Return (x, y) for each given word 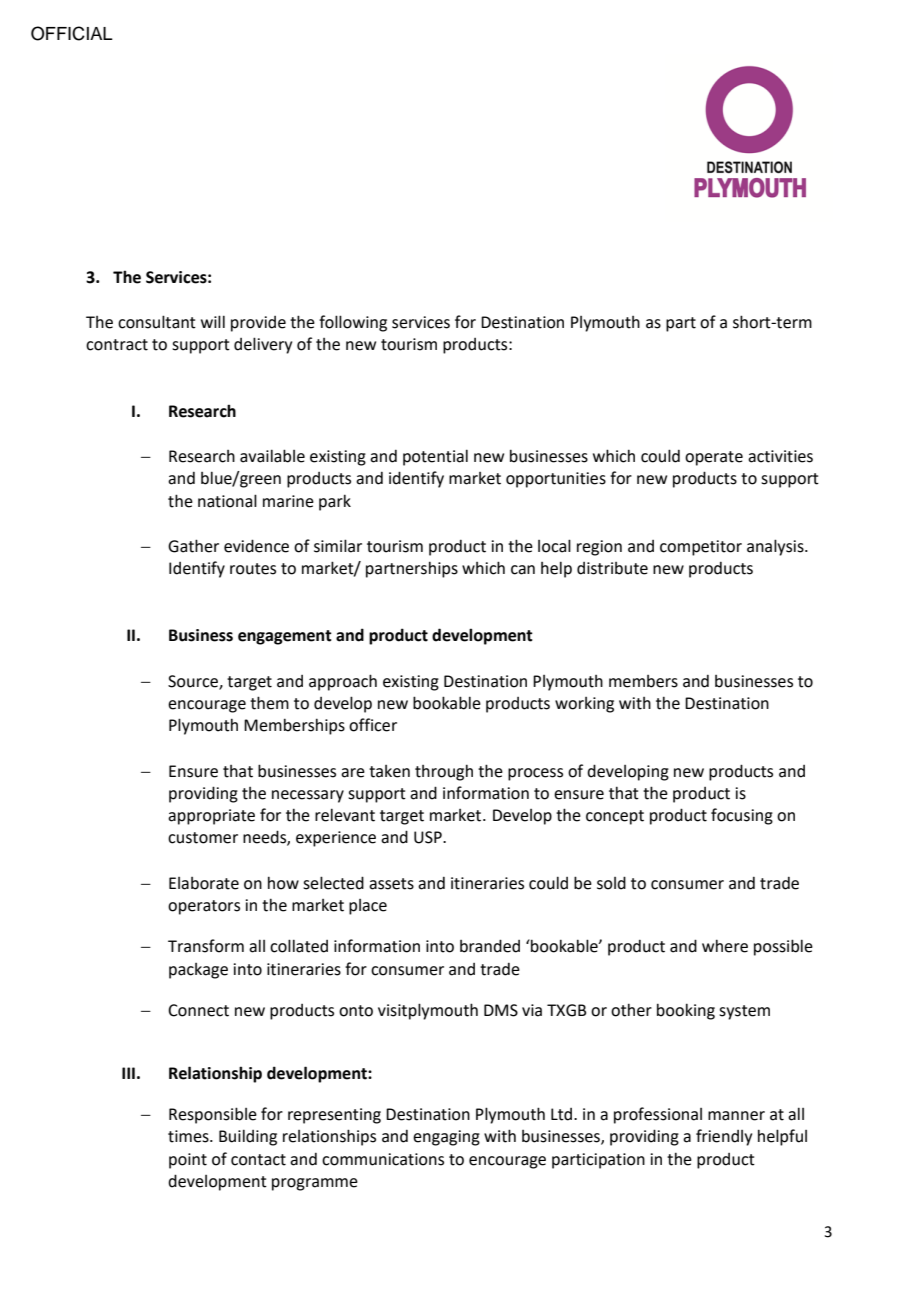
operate (714, 458)
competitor (701, 548)
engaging (446, 1138)
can (523, 570)
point (188, 1161)
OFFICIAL (72, 33)
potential (435, 457)
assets (391, 884)
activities (780, 456)
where (725, 946)
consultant (157, 322)
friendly (724, 1137)
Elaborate (204, 883)
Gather (193, 546)
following (353, 323)
